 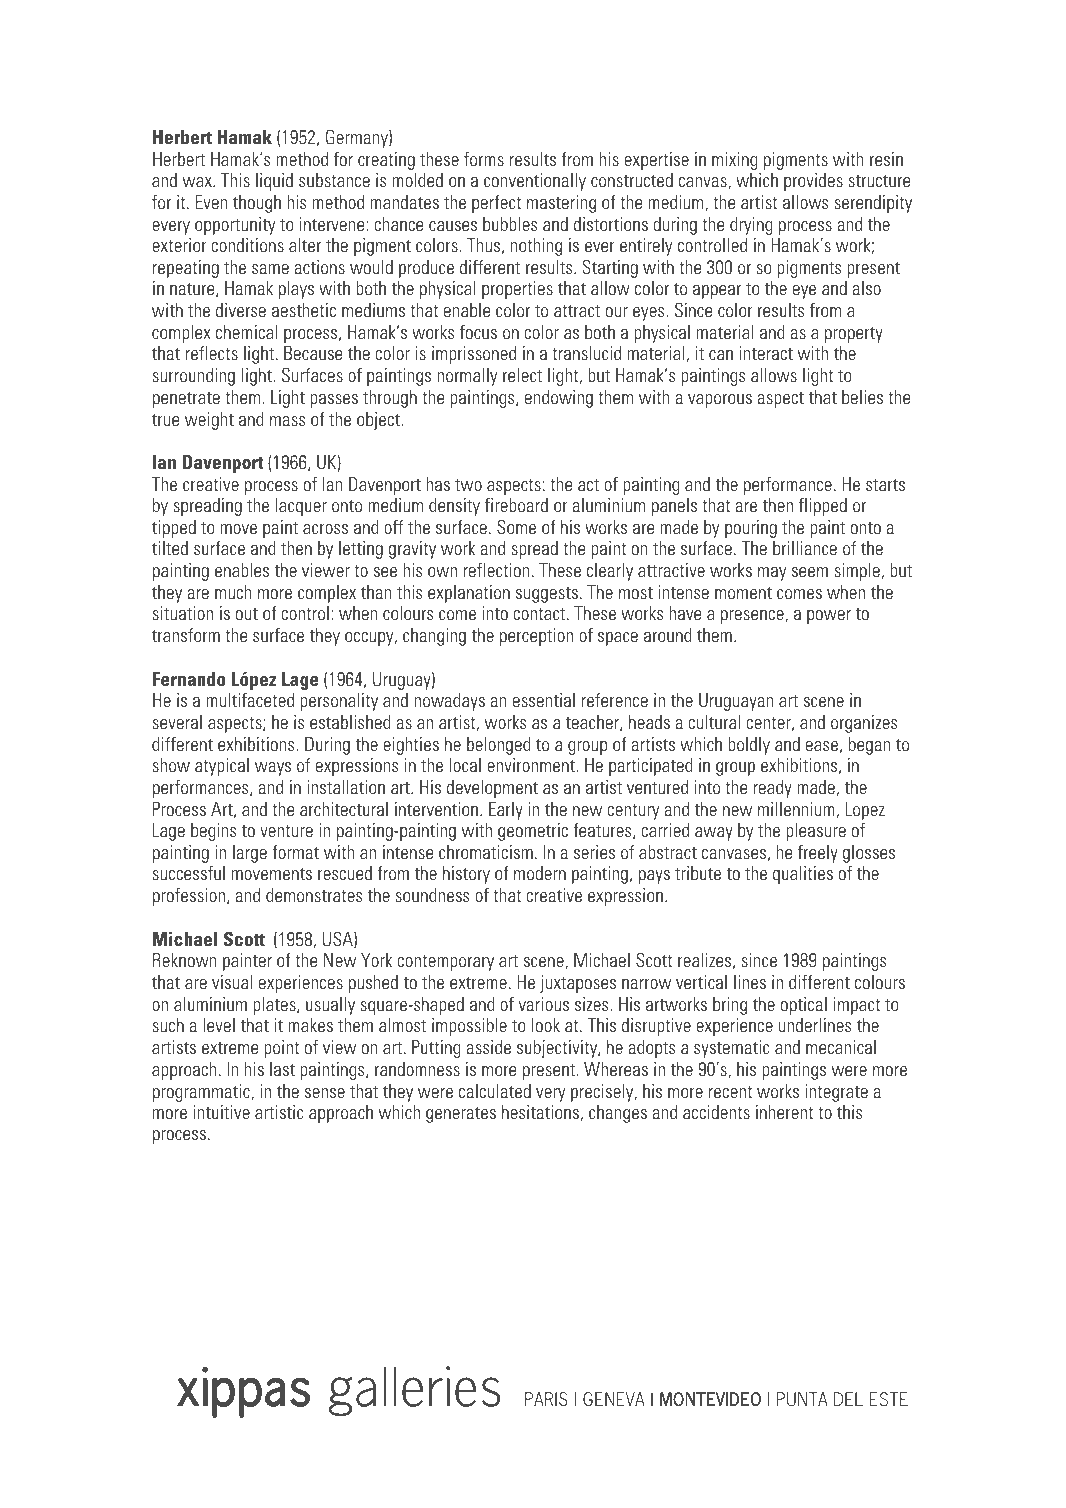 I want to click on flipped, so click(x=823, y=507).
